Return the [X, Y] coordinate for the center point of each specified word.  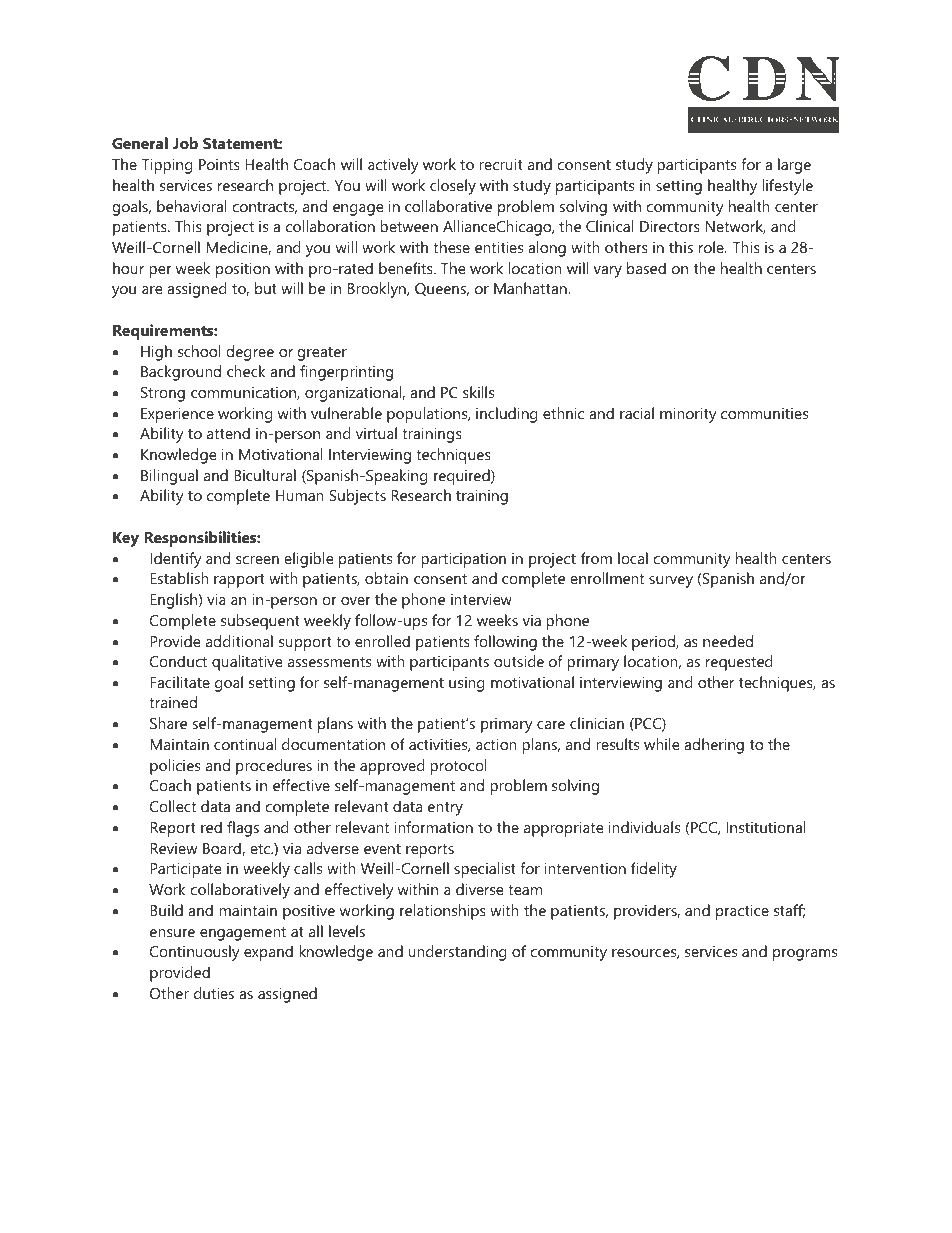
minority [688, 415]
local [633, 558]
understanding [457, 953]
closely [453, 187]
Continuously [195, 953]
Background [181, 373]
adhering [714, 746]
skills [478, 392]
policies [175, 767]
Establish [179, 578]
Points [219, 164]
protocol [458, 767]
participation [463, 560]
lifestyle [787, 187]
